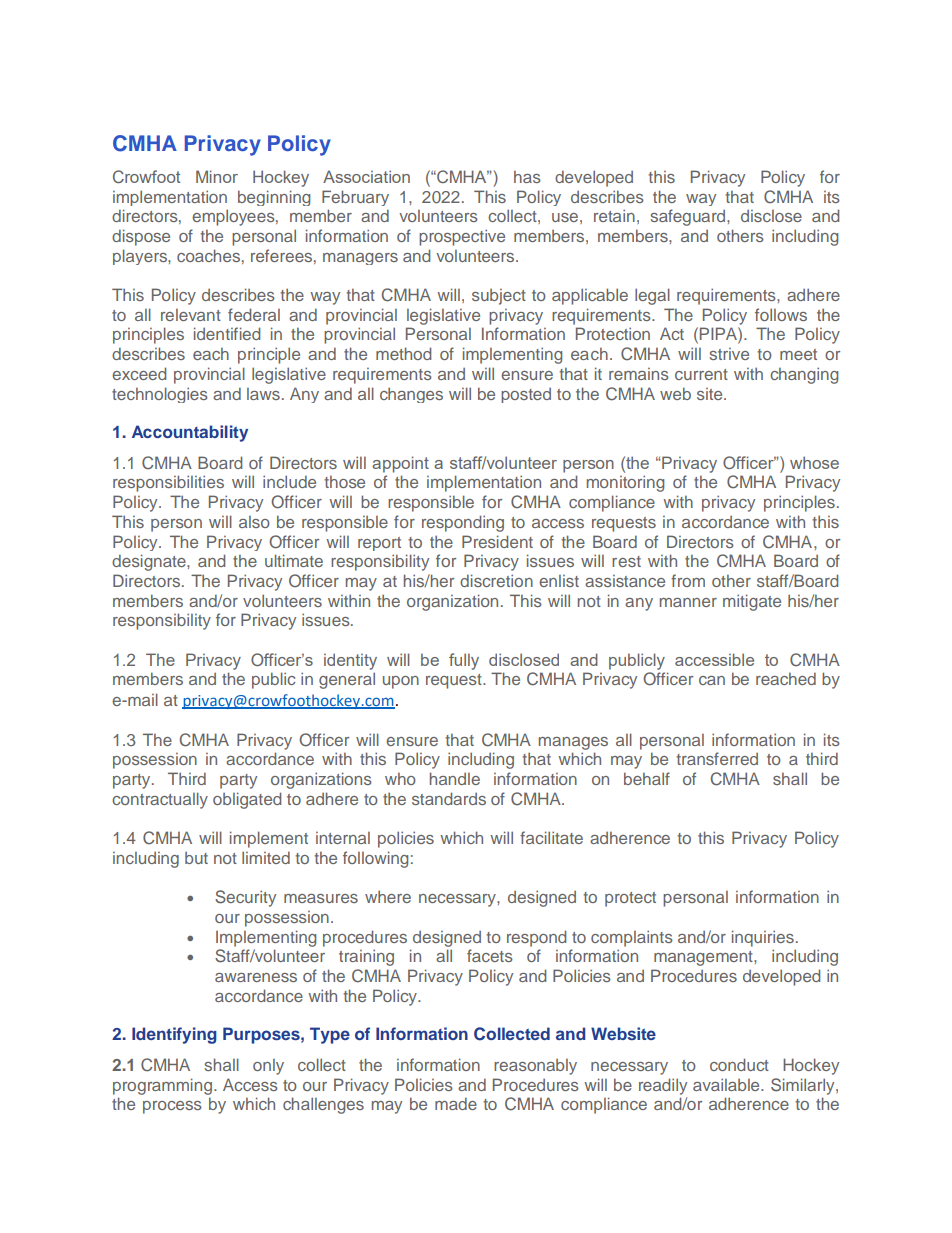 This document has width=952, height=1233. I want to click on fully, so click(464, 661).
